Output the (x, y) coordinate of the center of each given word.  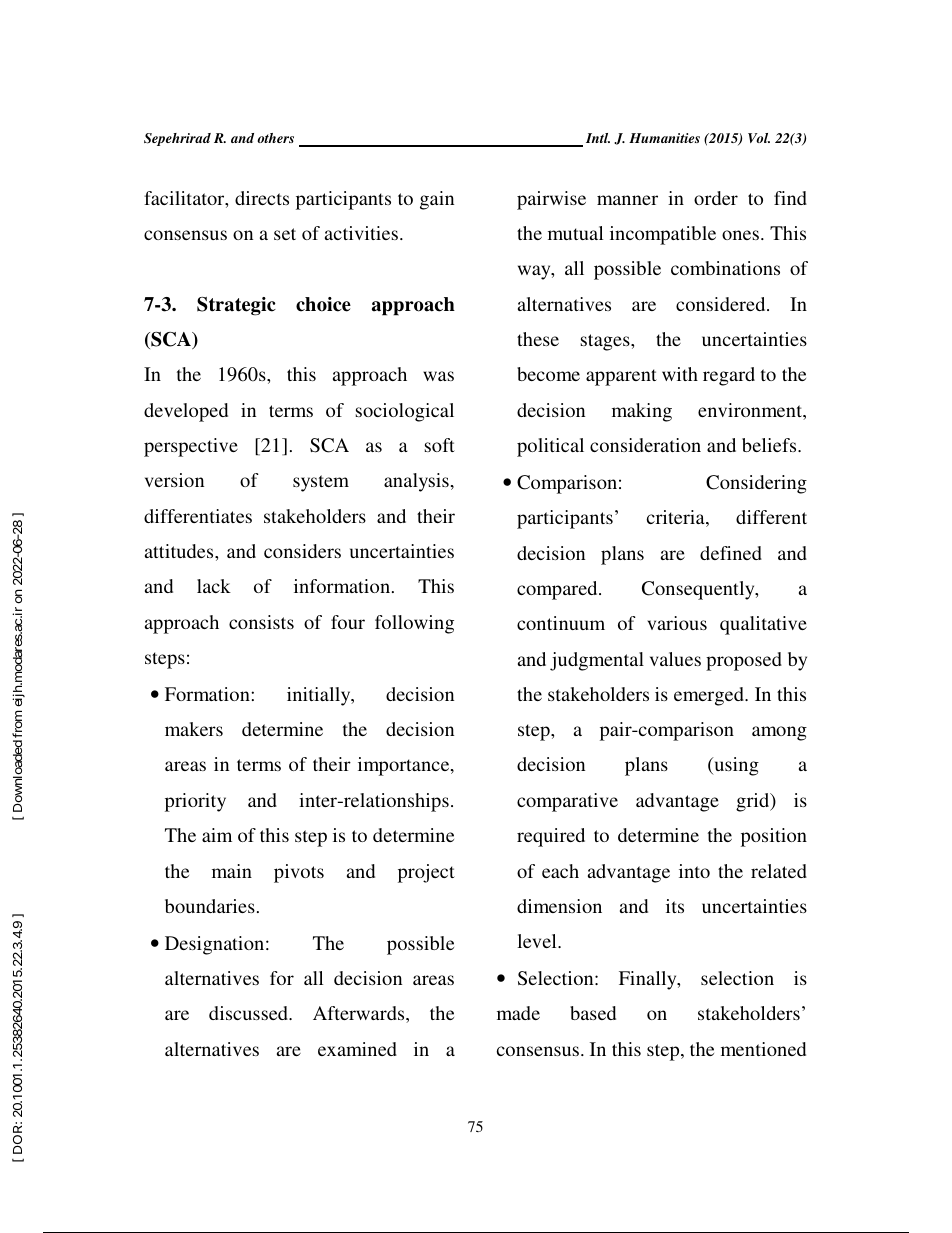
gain (437, 200)
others (275, 138)
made (518, 1013)
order (716, 198)
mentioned (763, 1049)
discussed (249, 1013)
